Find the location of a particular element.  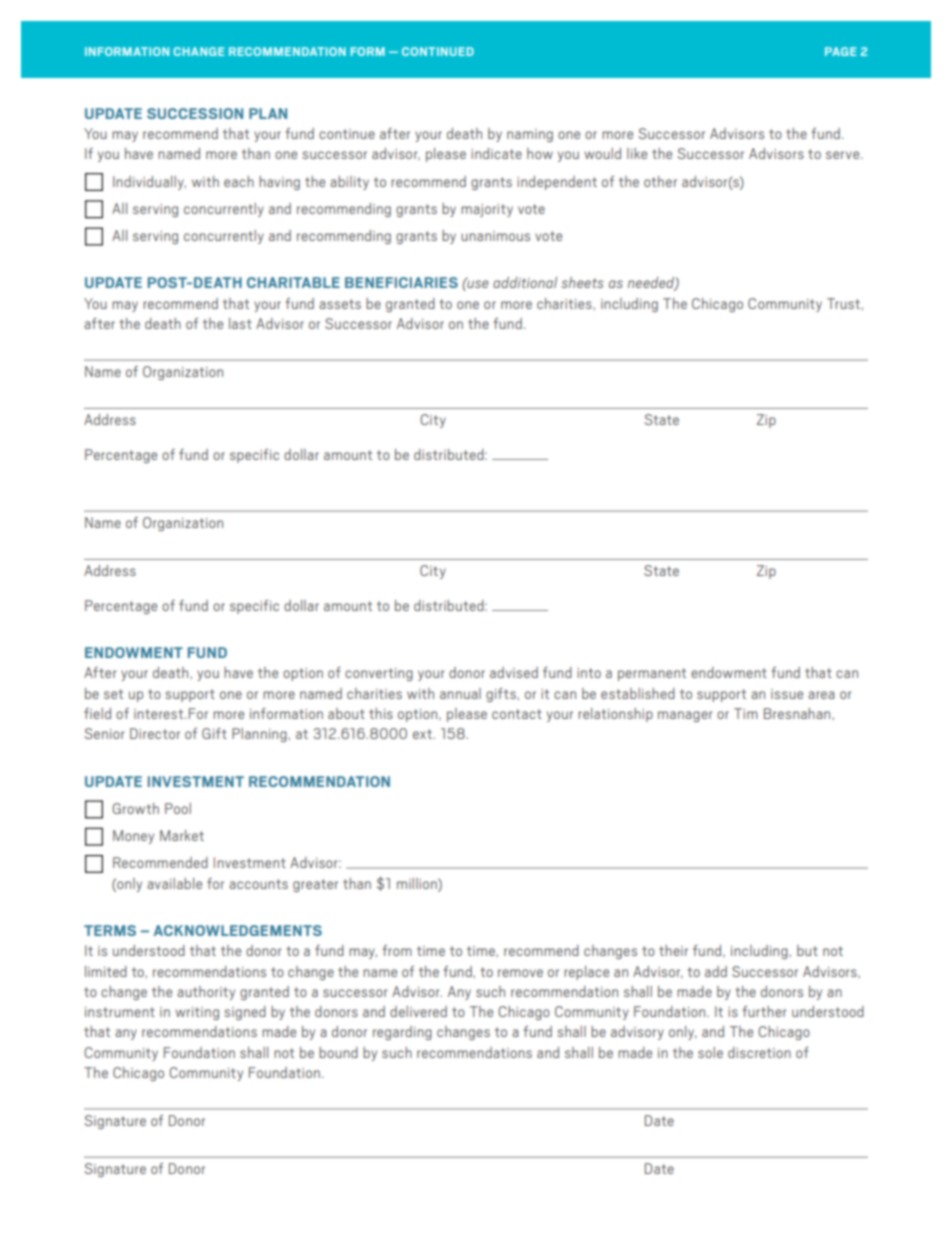

naming is located at coordinates (530, 135).
